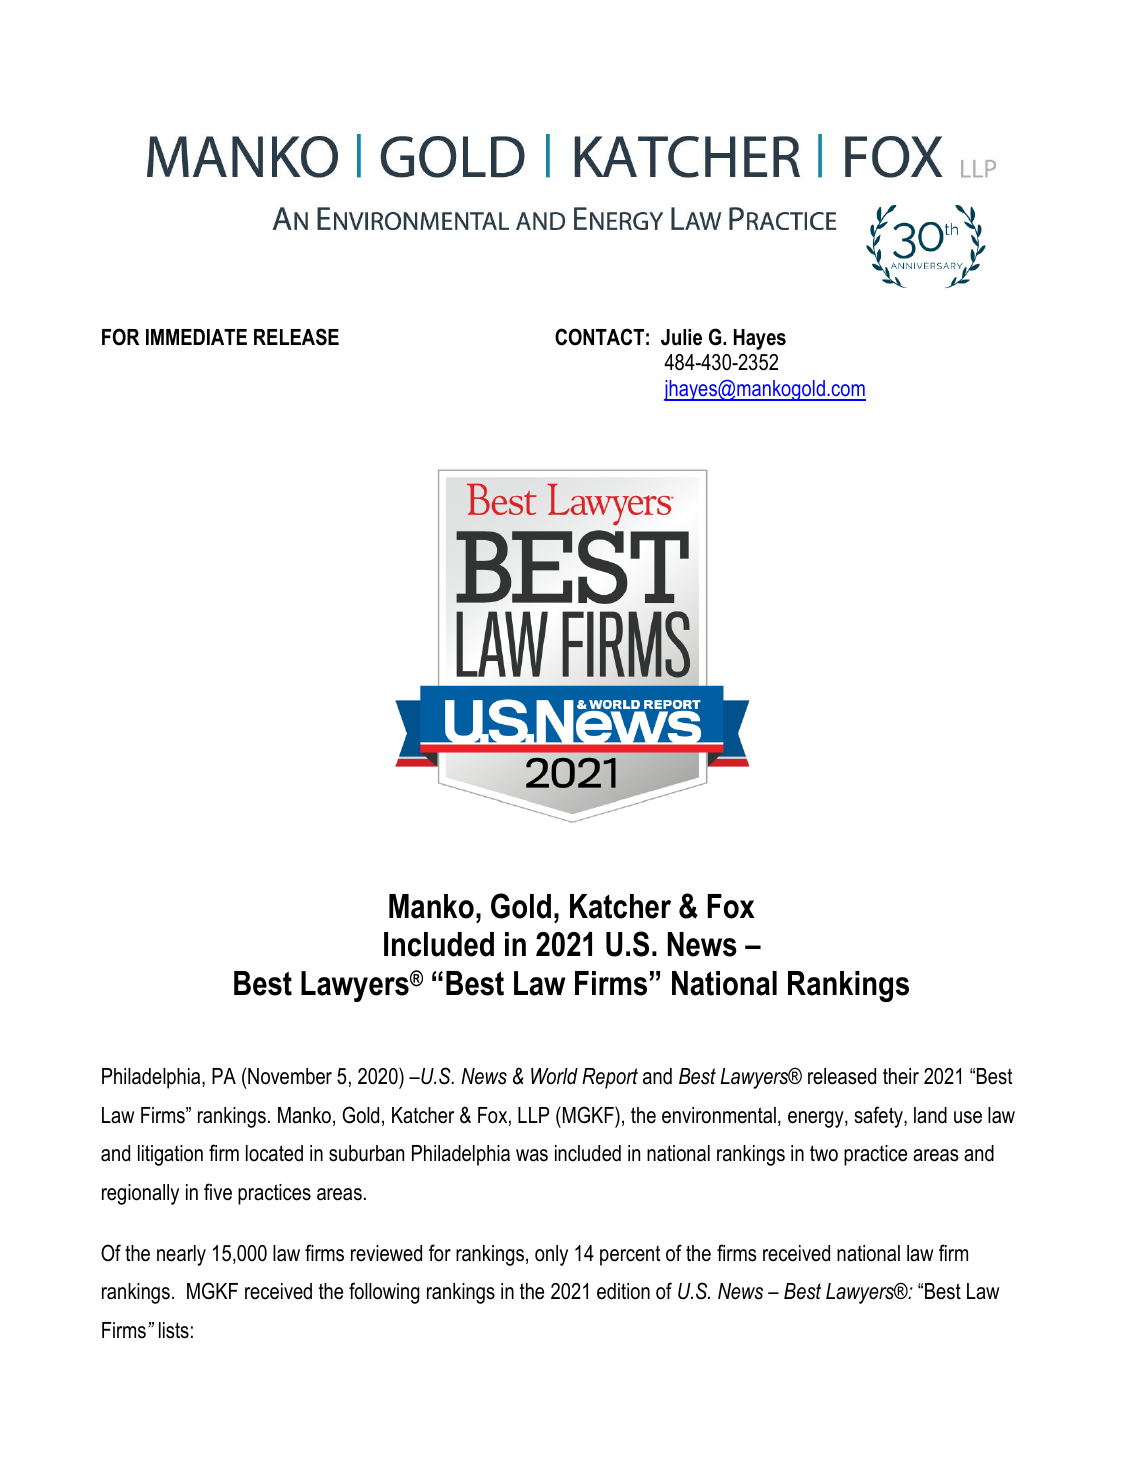 The image size is (1143, 1479). What do you see at coordinates (623, 1291) in the document?
I see `edition` at bounding box center [623, 1291].
